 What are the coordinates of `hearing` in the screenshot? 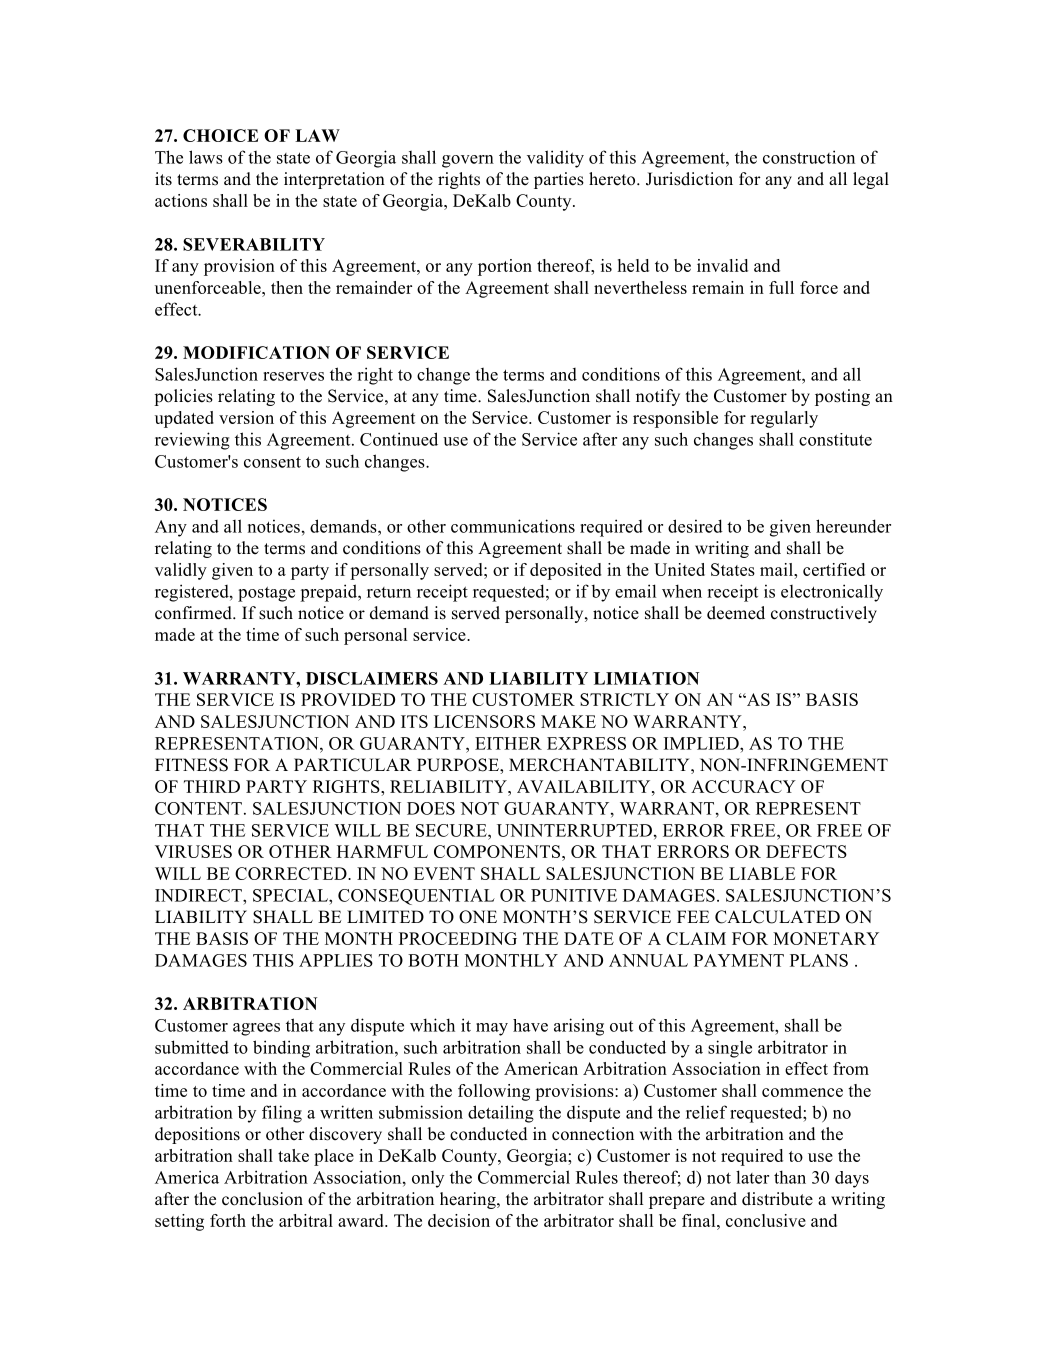 It's located at (469, 1200).
